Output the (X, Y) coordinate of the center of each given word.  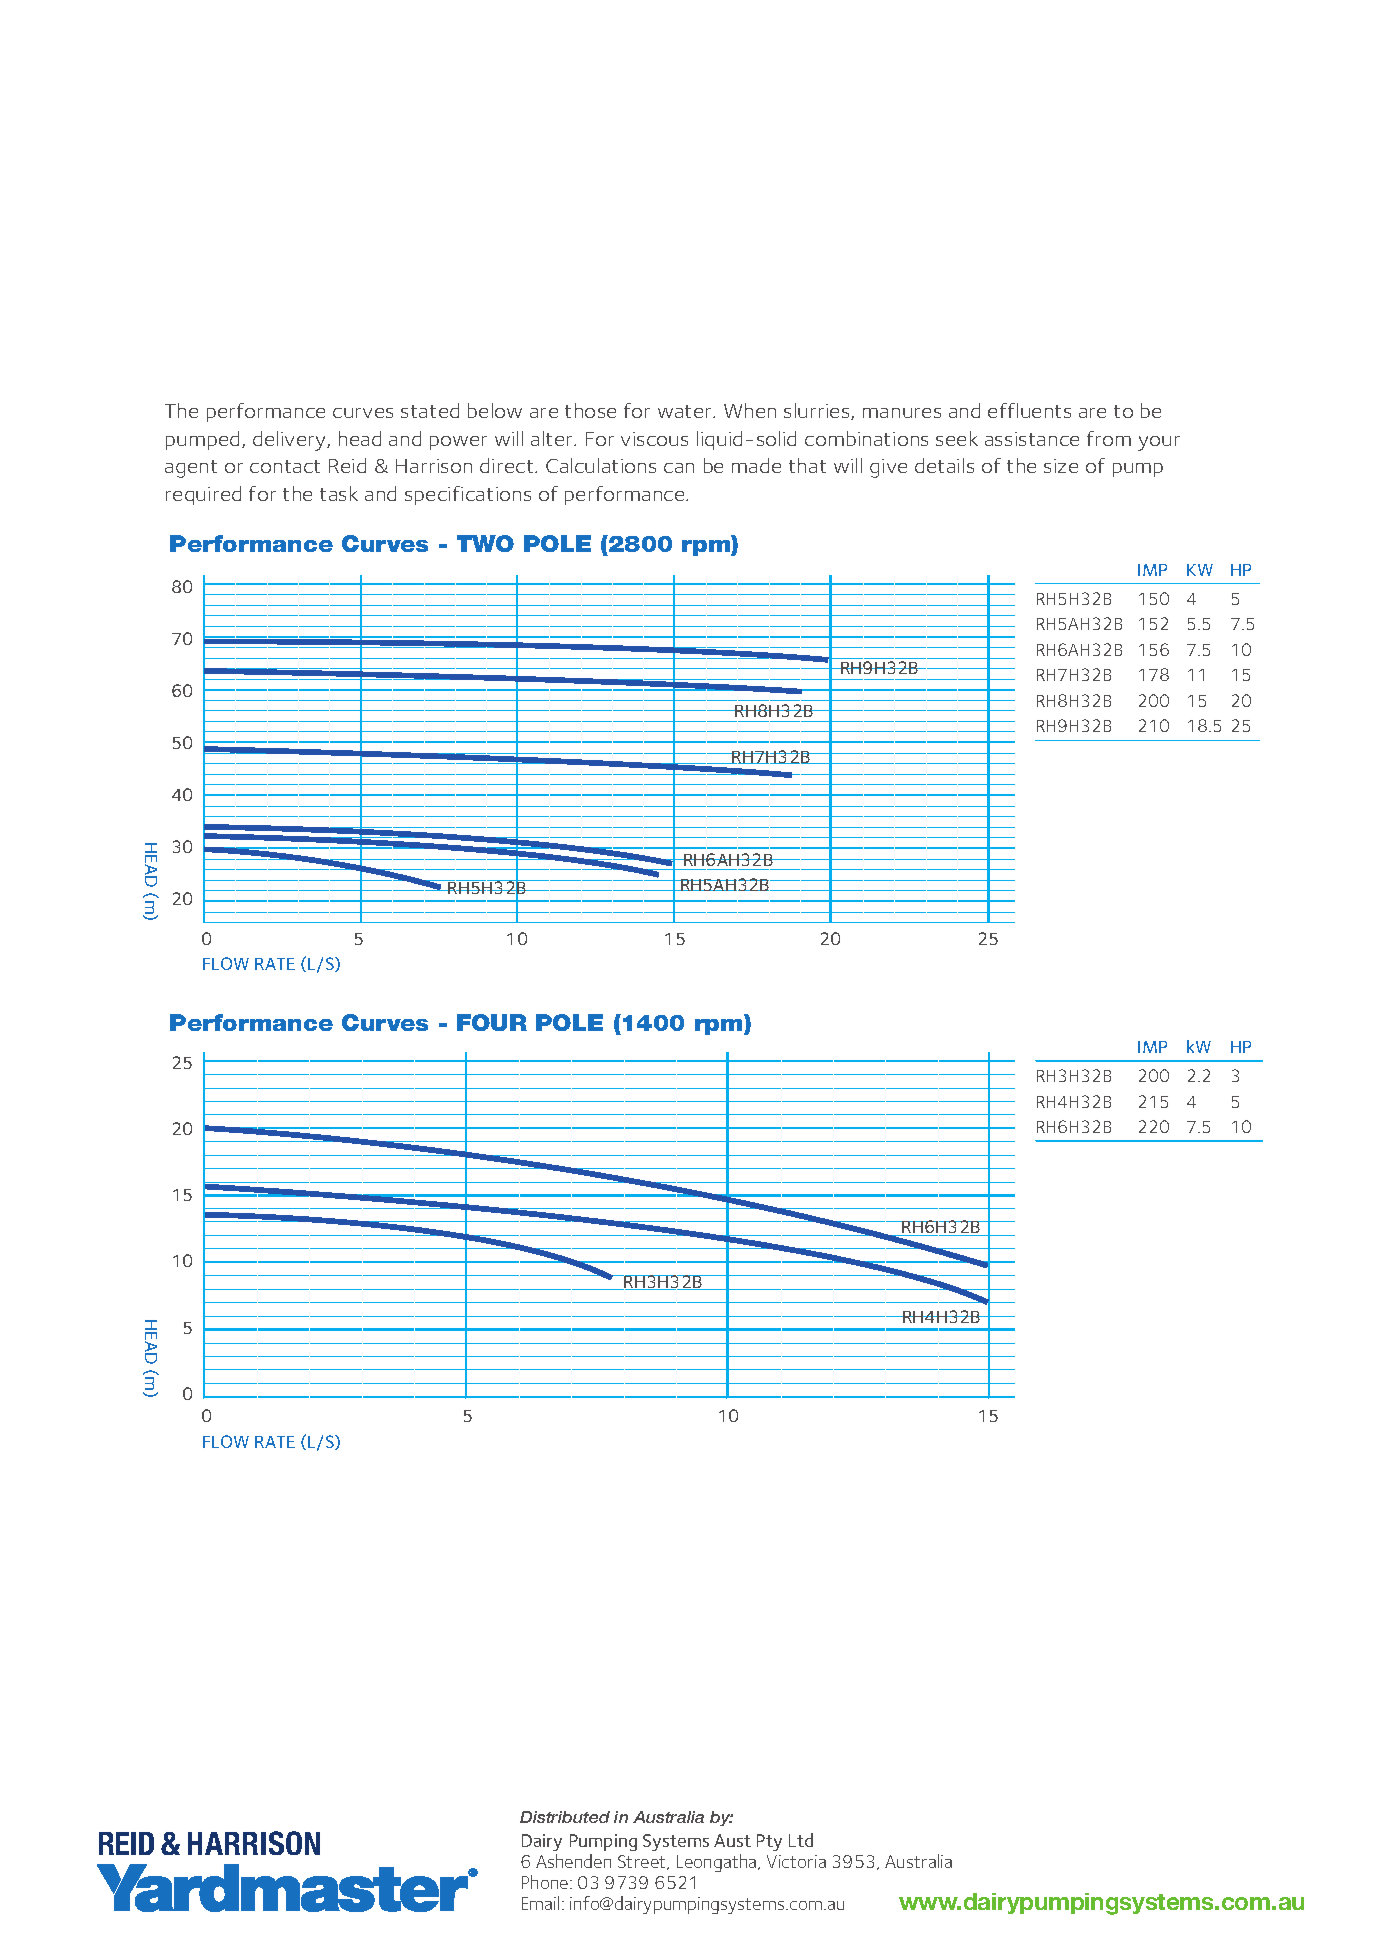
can (679, 468)
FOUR (492, 1022)
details (944, 465)
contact (285, 466)
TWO (485, 543)
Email (540, 1903)
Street (643, 1862)
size (1061, 466)
